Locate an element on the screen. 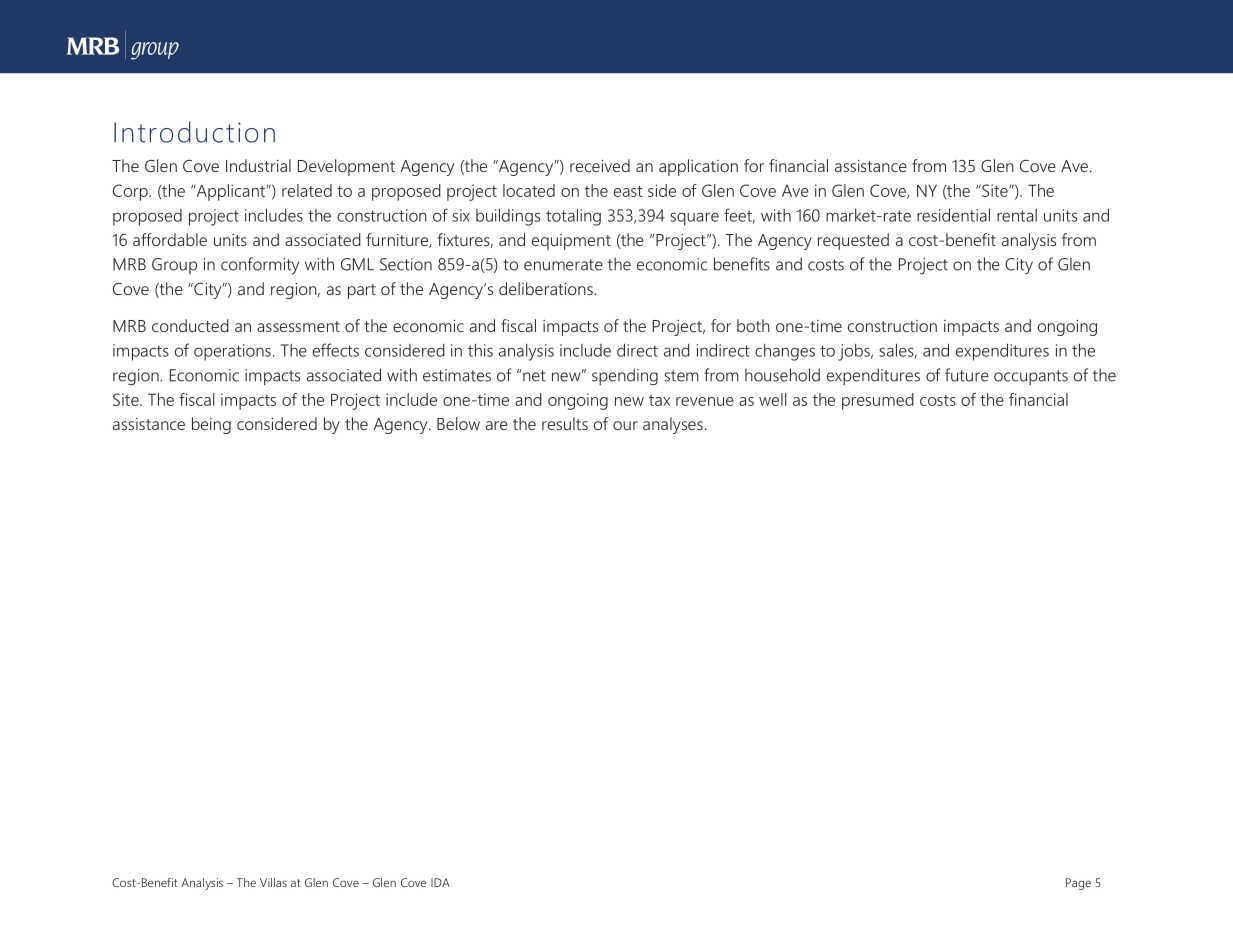  presumed is located at coordinates (878, 401).
